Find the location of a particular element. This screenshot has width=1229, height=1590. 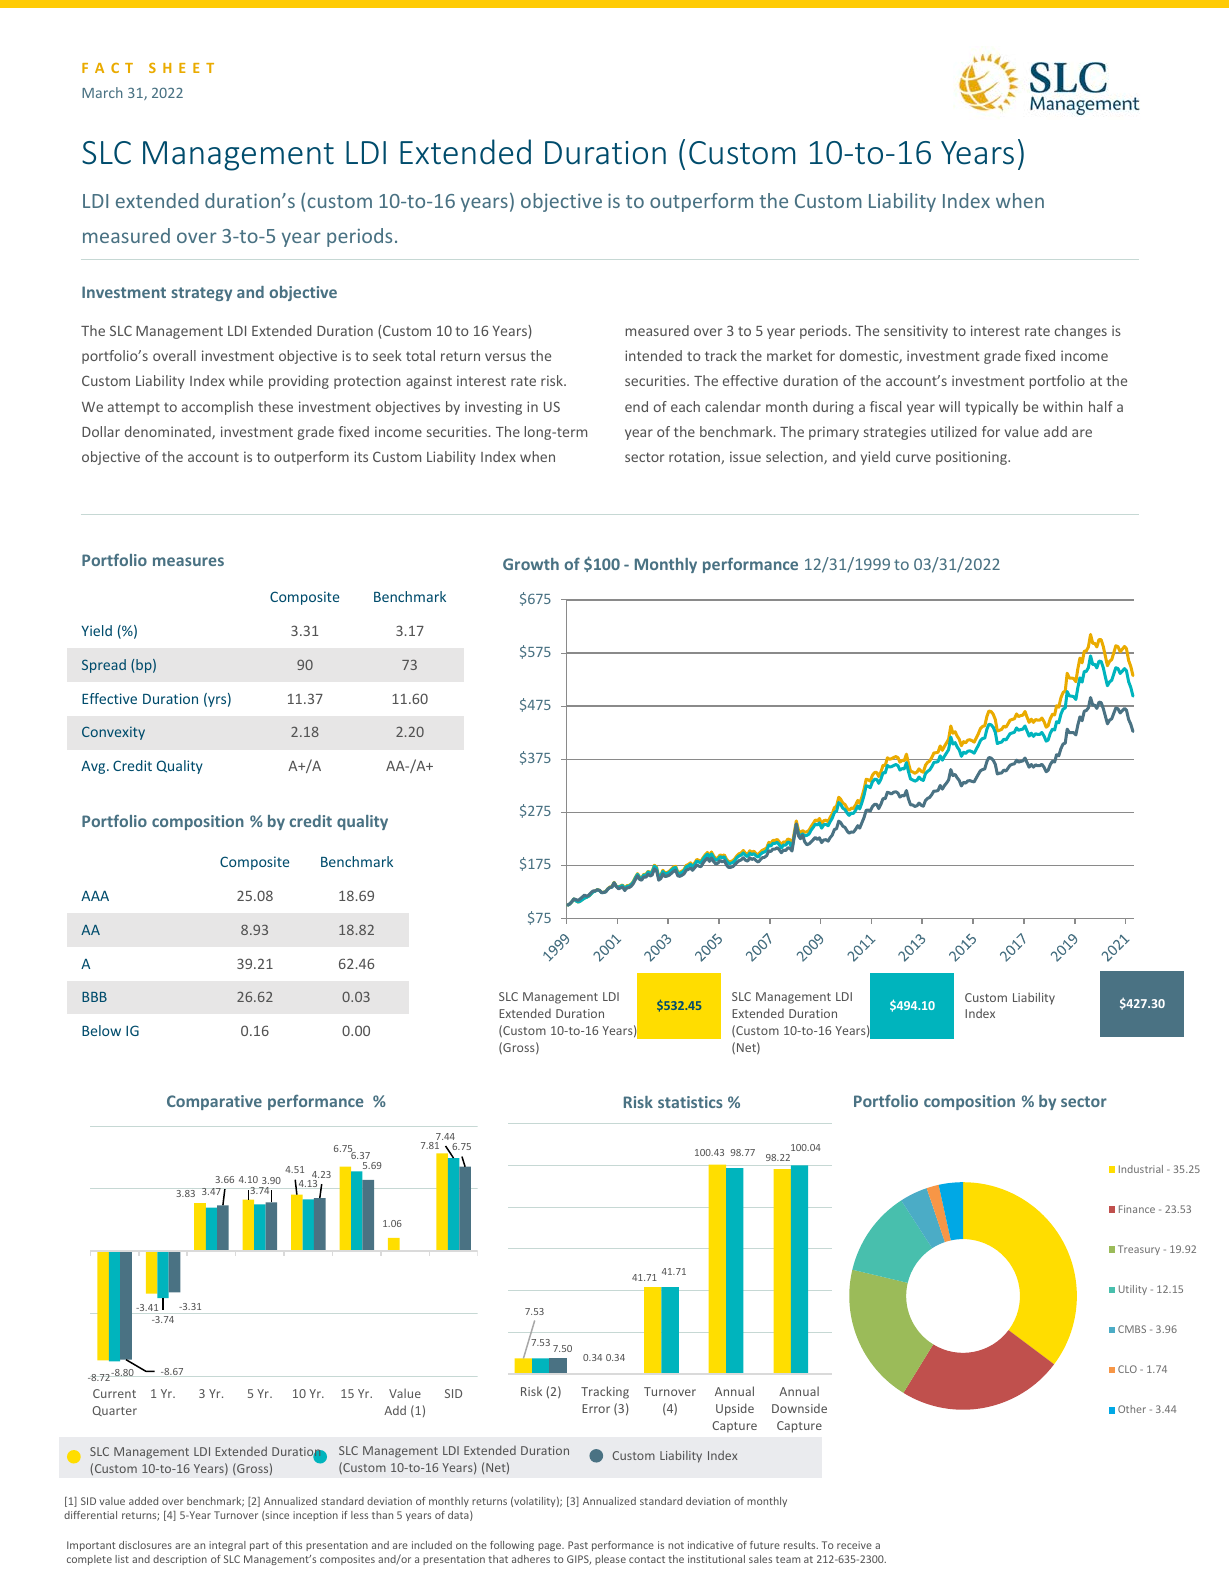

Growth is located at coordinates (531, 564).
